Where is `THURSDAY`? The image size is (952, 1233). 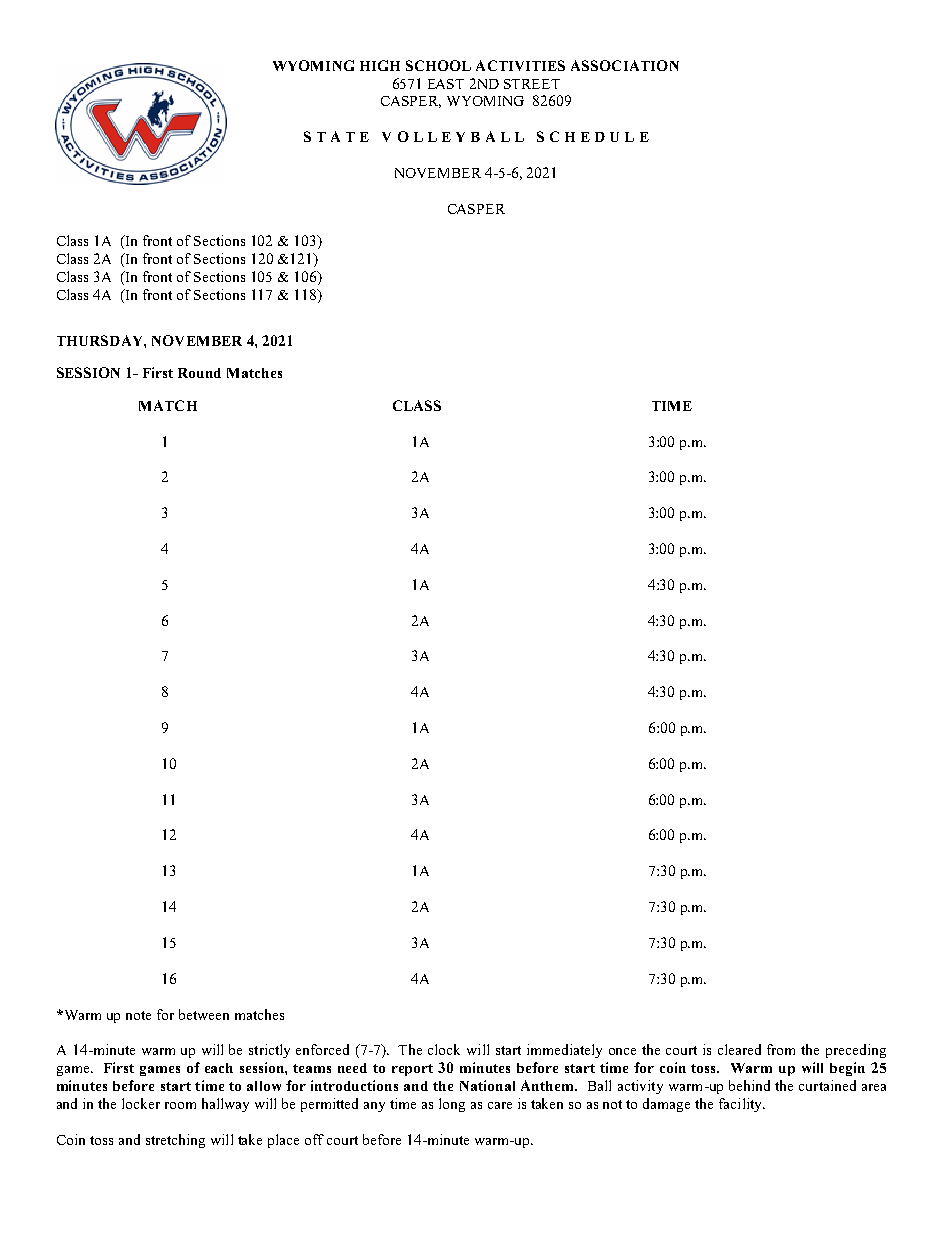
THURSDAY is located at coordinates (101, 340).
